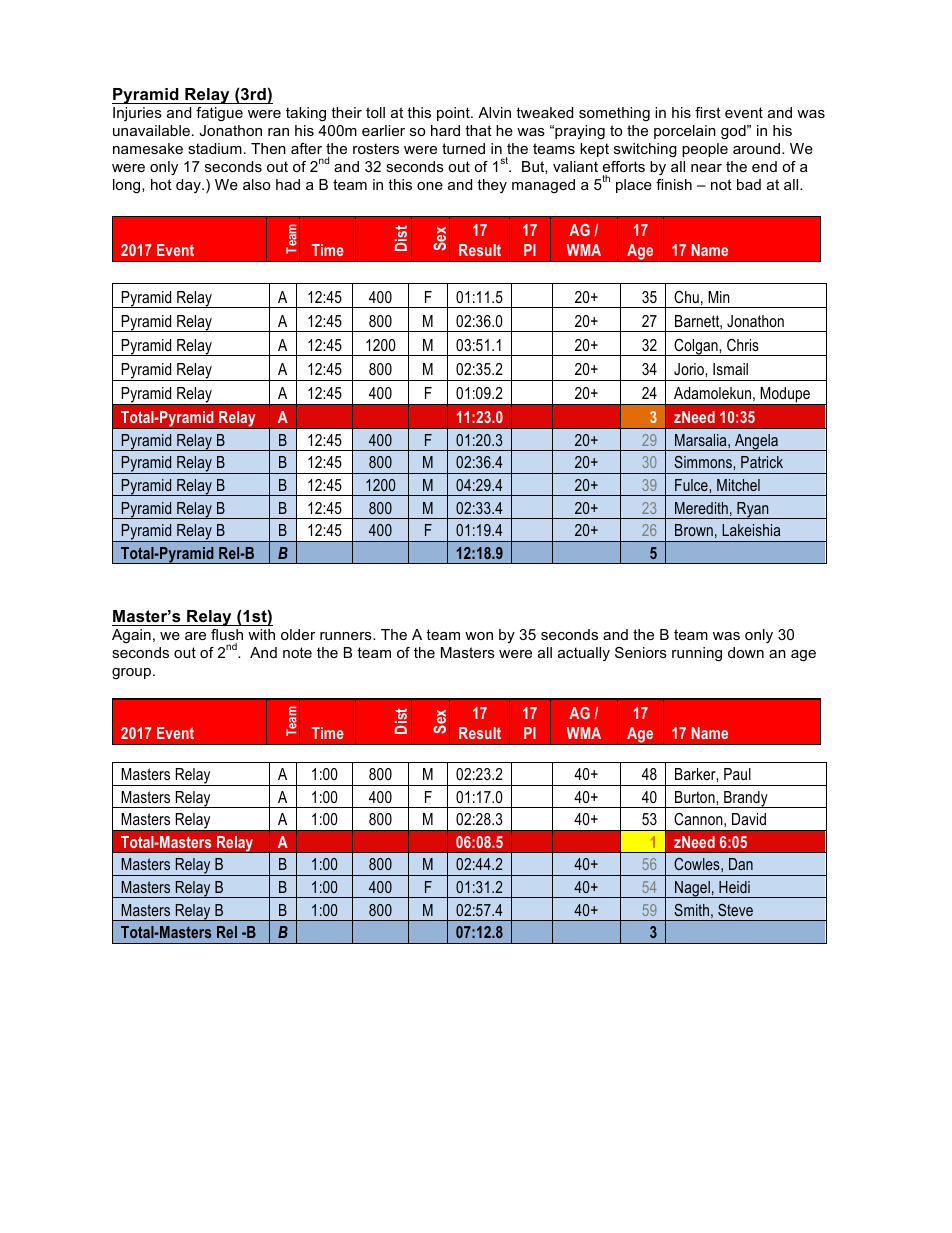 Image resolution: width=952 pixels, height=1233 pixels. I want to click on Smith, so click(691, 910).
